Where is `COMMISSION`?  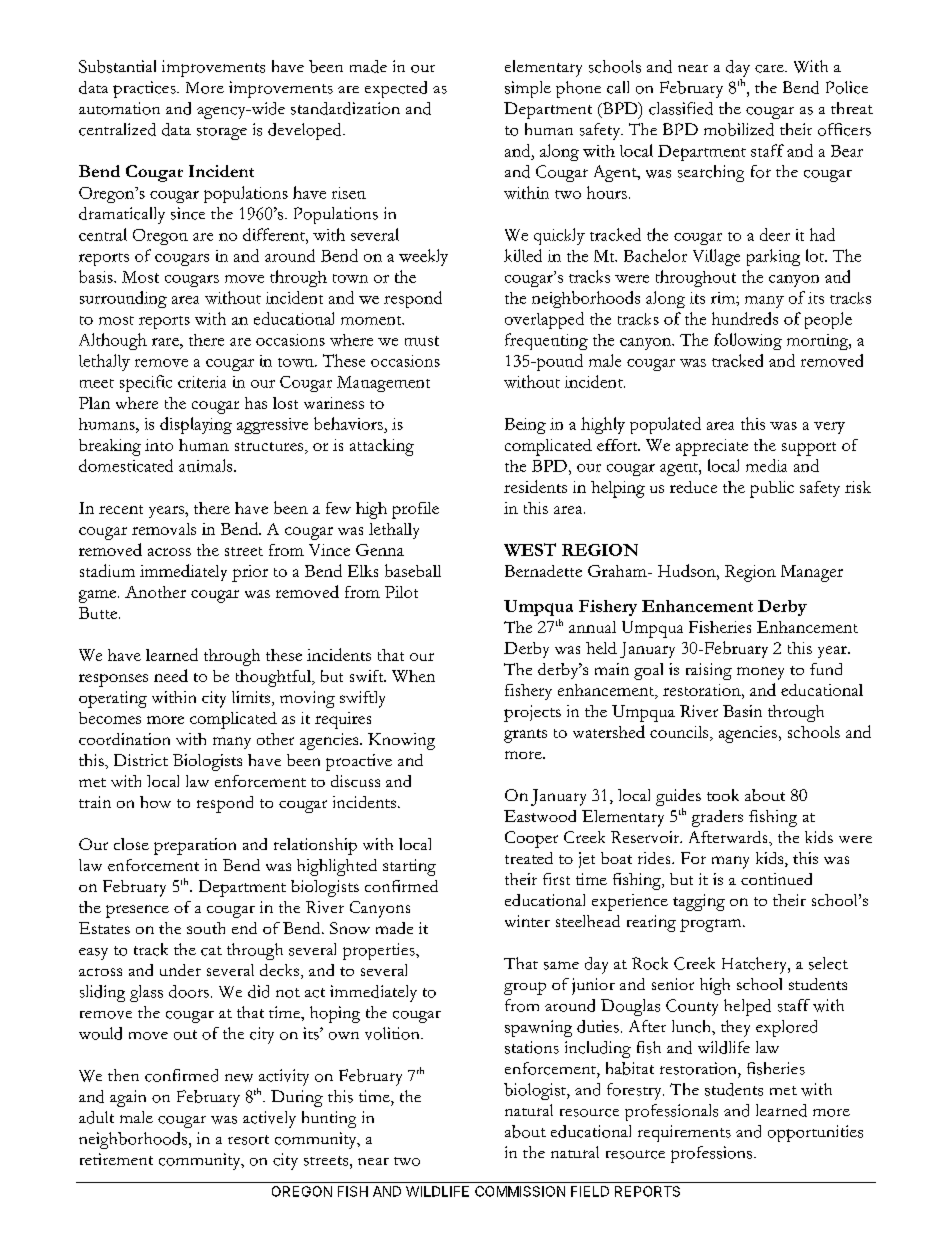 COMMISSION is located at coordinates (520, 1191).
